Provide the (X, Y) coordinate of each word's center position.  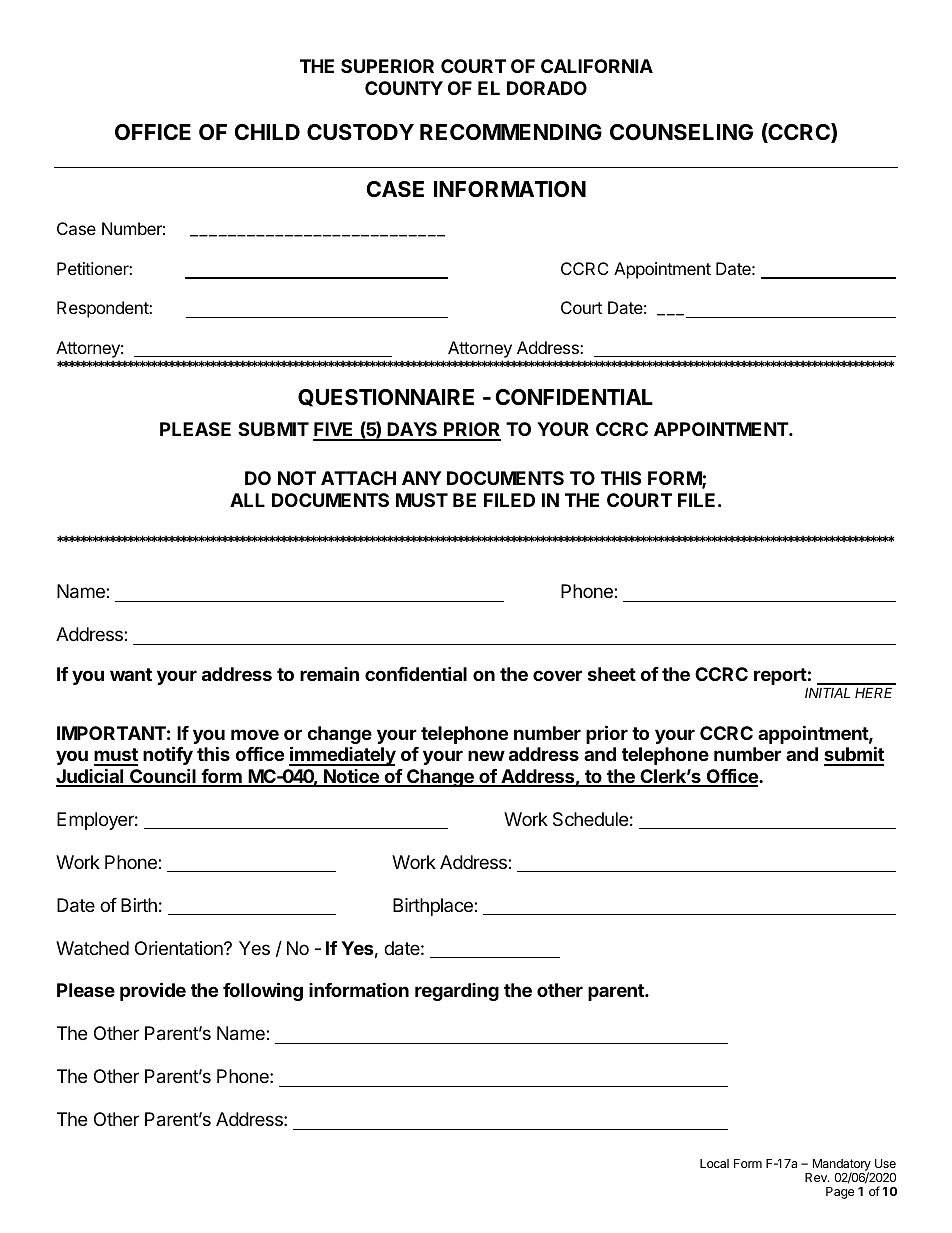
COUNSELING (681, 132)
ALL (247, 500)
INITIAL (827, 692)
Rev (817, 1177)
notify (168, 755)
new (486, 755)
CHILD (267, 132)
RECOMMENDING (511, 132)
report (780, 676)
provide (153, 991)
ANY (421, 478)
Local (714, 1163)
